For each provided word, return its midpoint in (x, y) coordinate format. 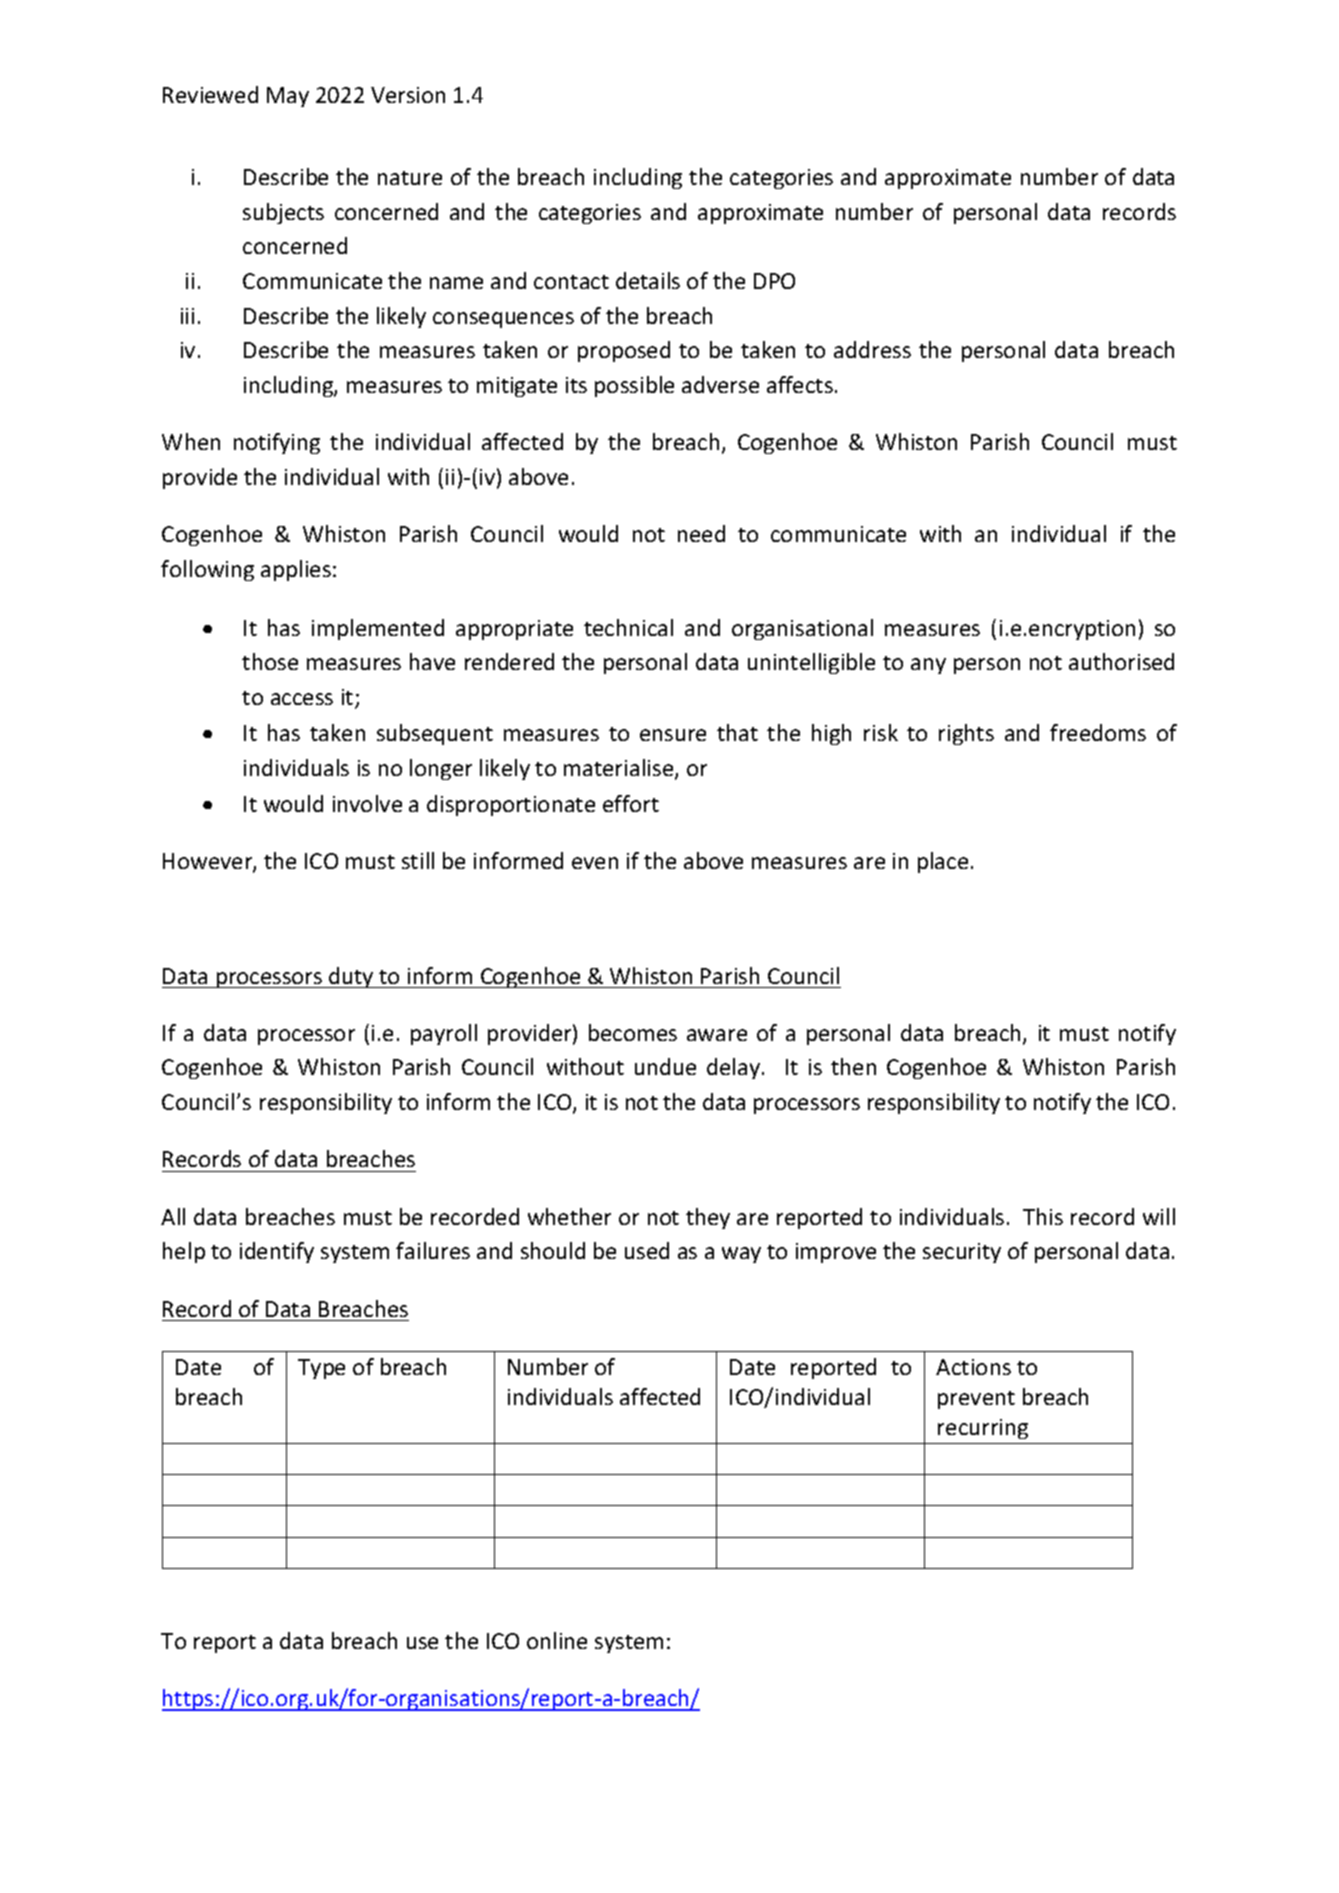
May (288, 97)
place (943, 862)
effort (631, 803)
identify (277, 1252)
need (701, 533)
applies (296, 570)
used (647, 1250)
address (872, 349)
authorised (1121, 661)
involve (367, 803)
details (648, 280)
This (1043, 1216)
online (557, 1640)
